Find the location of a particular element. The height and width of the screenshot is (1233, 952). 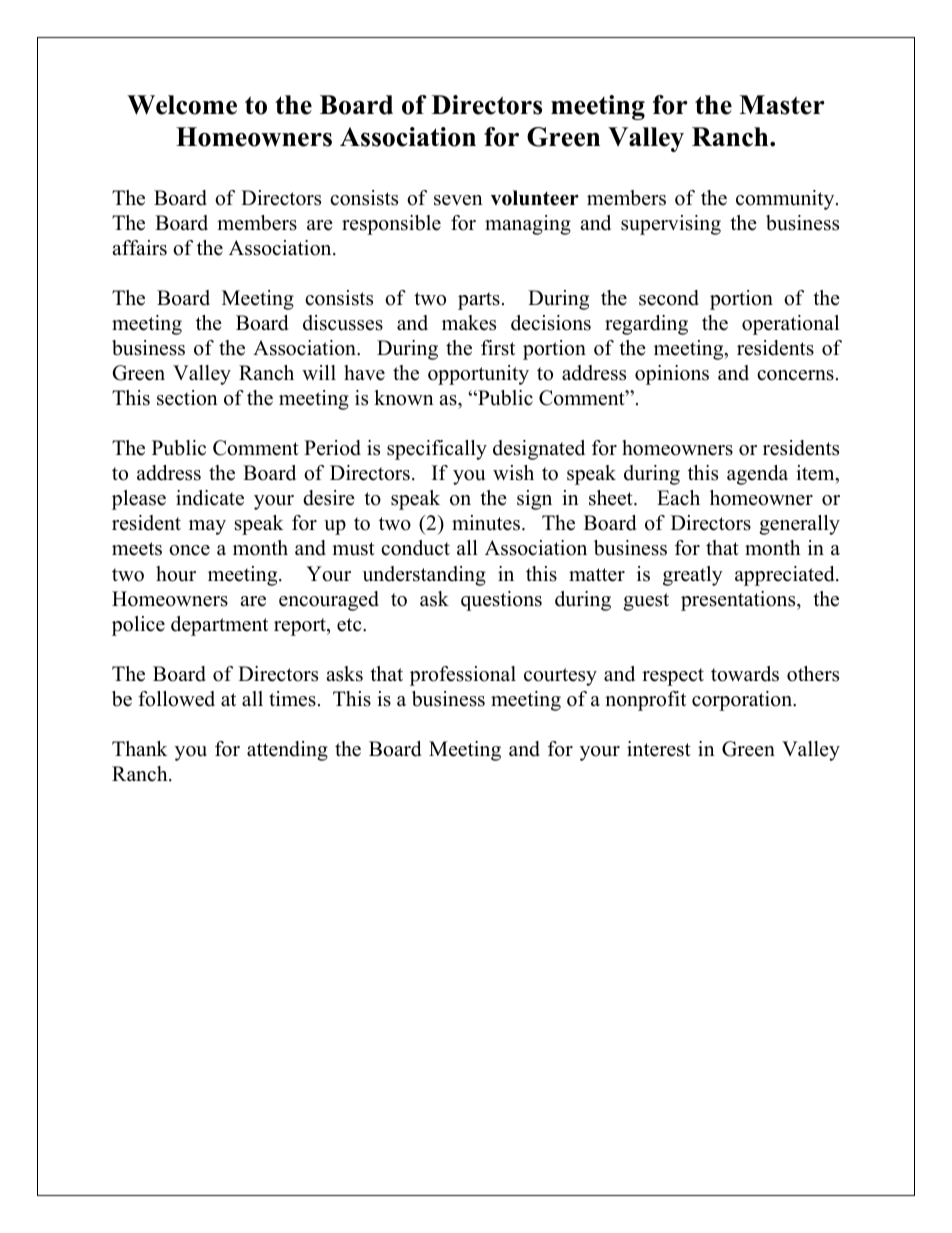

followed is located at coordinates (176, 699).
